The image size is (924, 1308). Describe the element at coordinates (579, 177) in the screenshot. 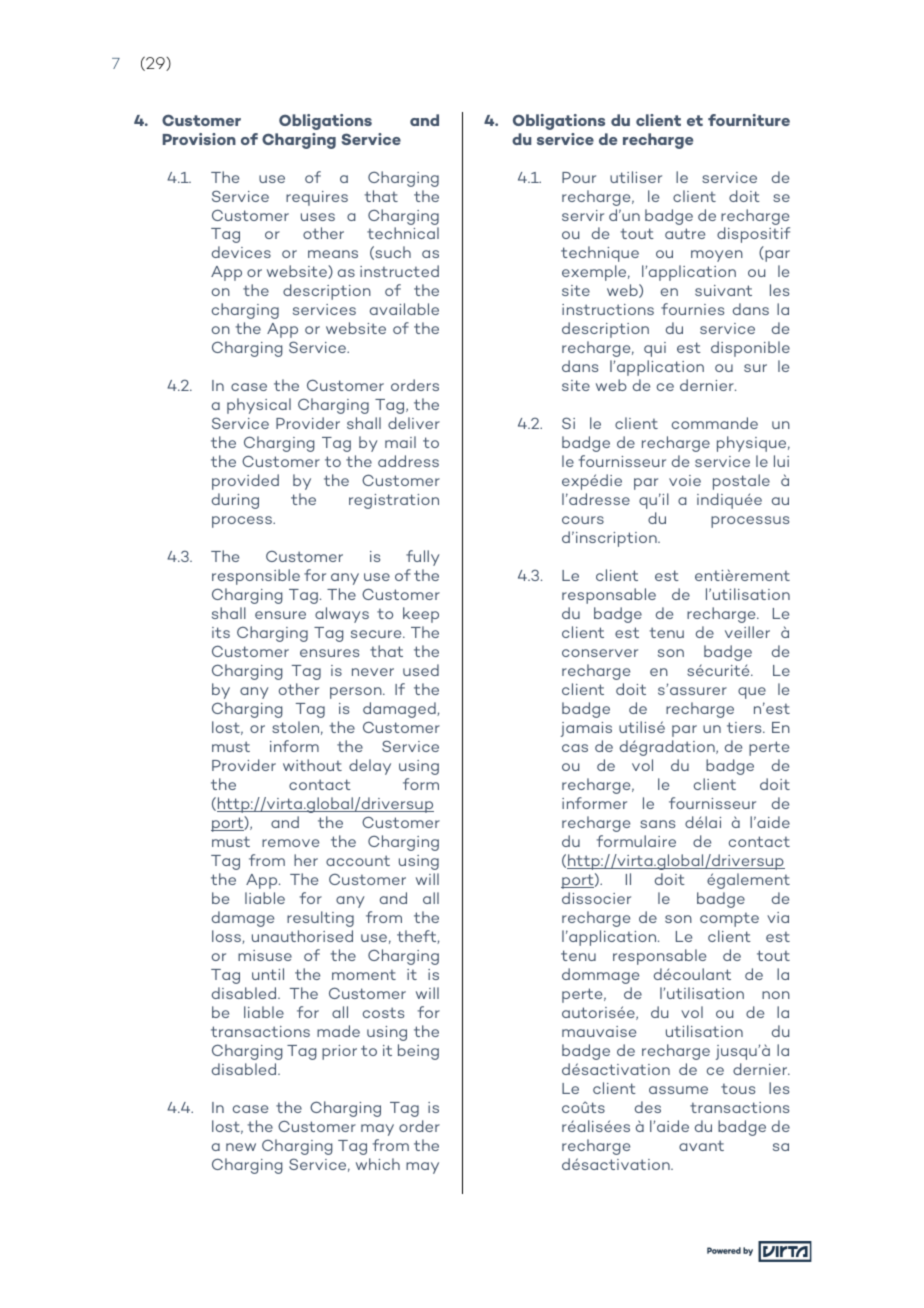

I see `Pour` at that location.
